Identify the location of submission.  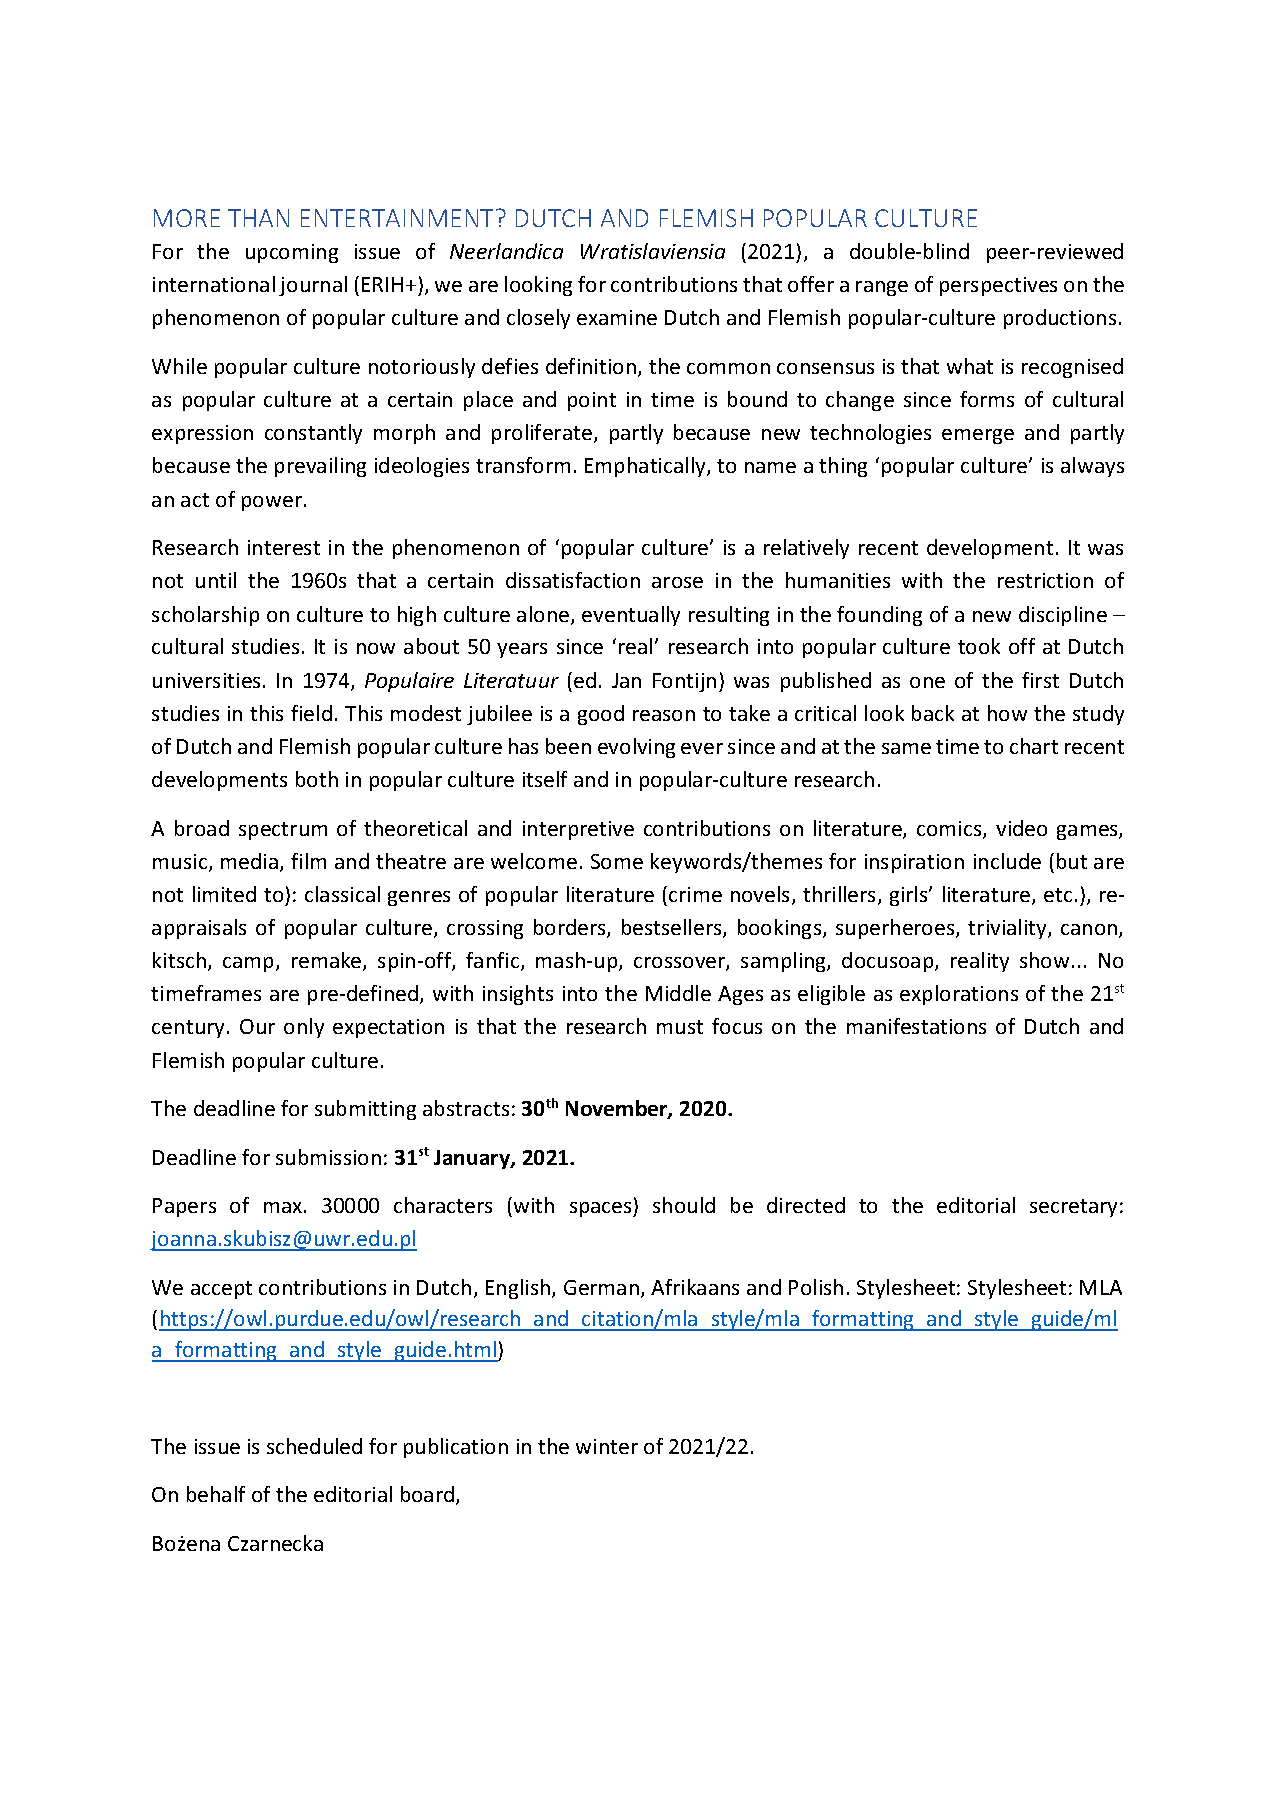
(328, 1157).
